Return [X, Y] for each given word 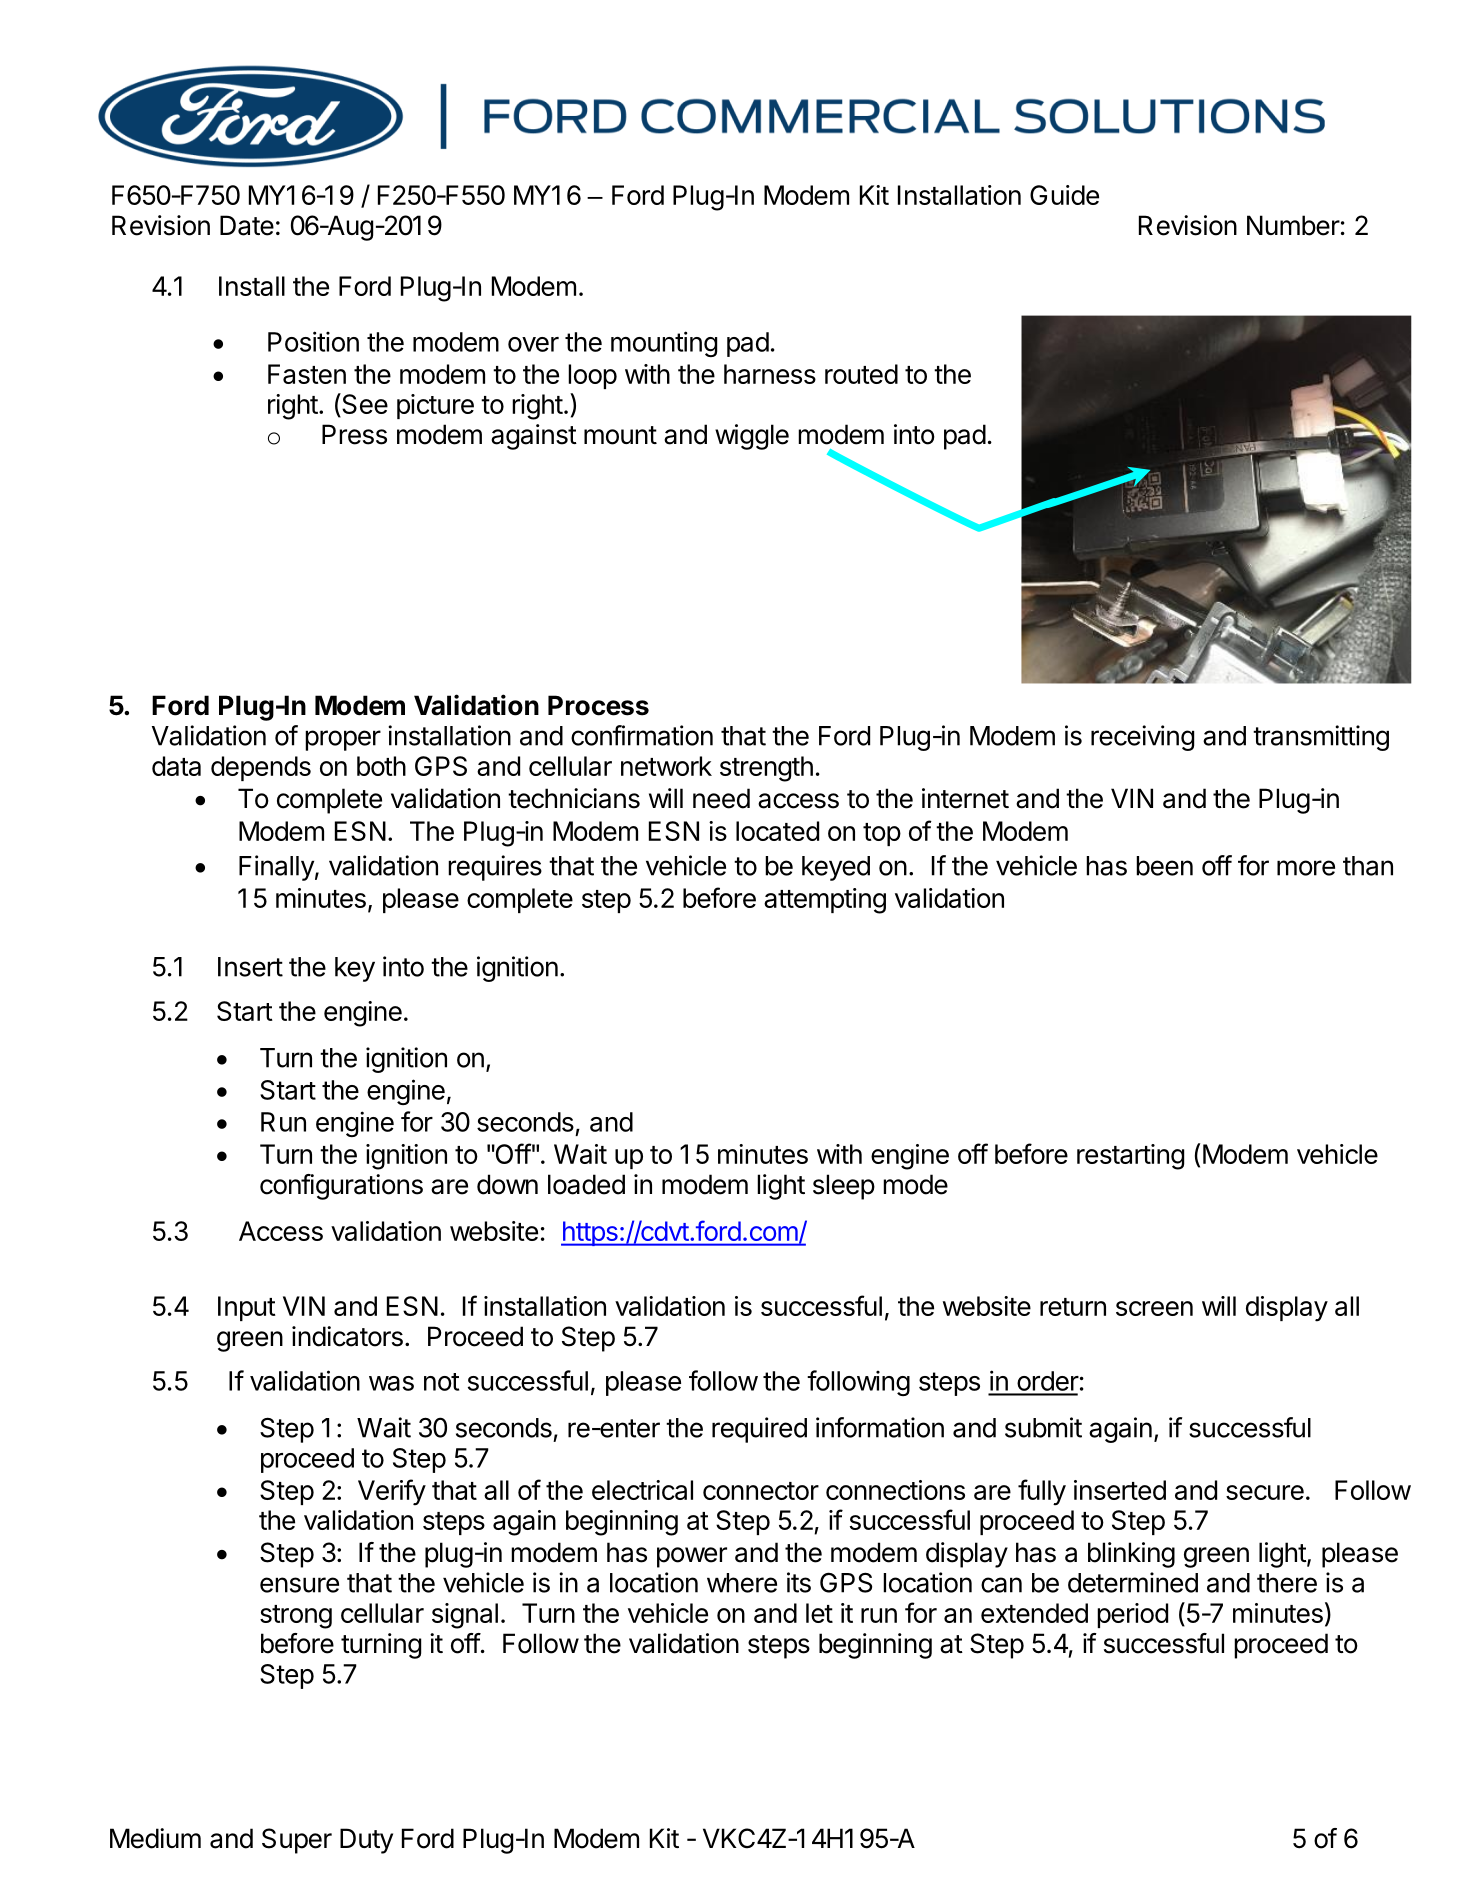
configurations [341, 1187]
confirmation [642, 735]
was [391, 1383]
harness [770, 374]
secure [1265, 1492]
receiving [1142, 738]
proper [343, 740]
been [1164, 866]
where [742, 1583]
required [759, 1430]
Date [247, 225]
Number [1293, 225]
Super [297, 1841]
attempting [825, 901]
